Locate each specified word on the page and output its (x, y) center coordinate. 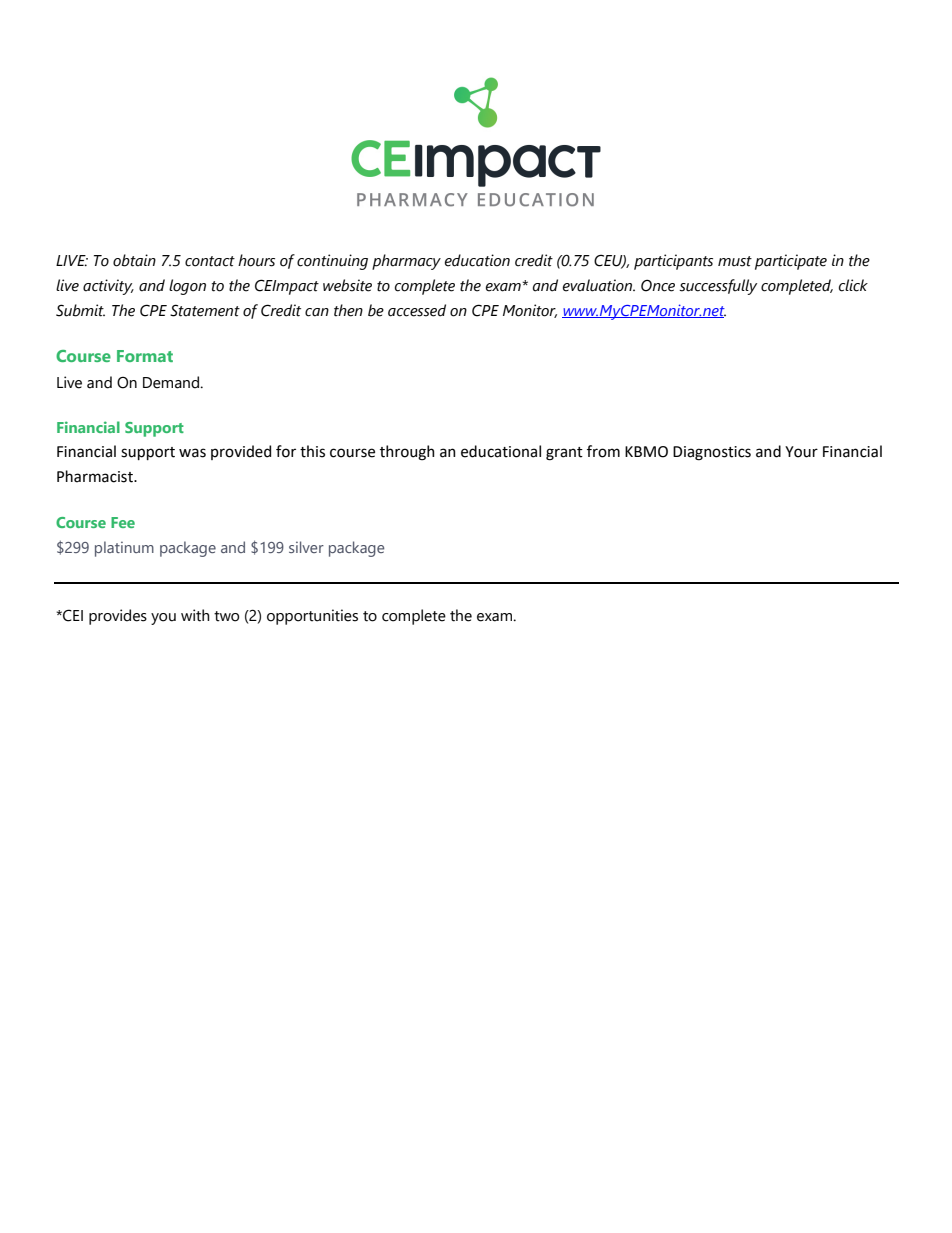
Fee (123, 522)
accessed (417, 310)
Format (145, 356)
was (192, 453)
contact (210, 261)
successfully (718, 287)
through (407, 453)
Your (801, 452)
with (195, 615)
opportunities (312, 617)
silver (306, 547)
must (735, 261)
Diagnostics (712, 453)
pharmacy (406, 262)
